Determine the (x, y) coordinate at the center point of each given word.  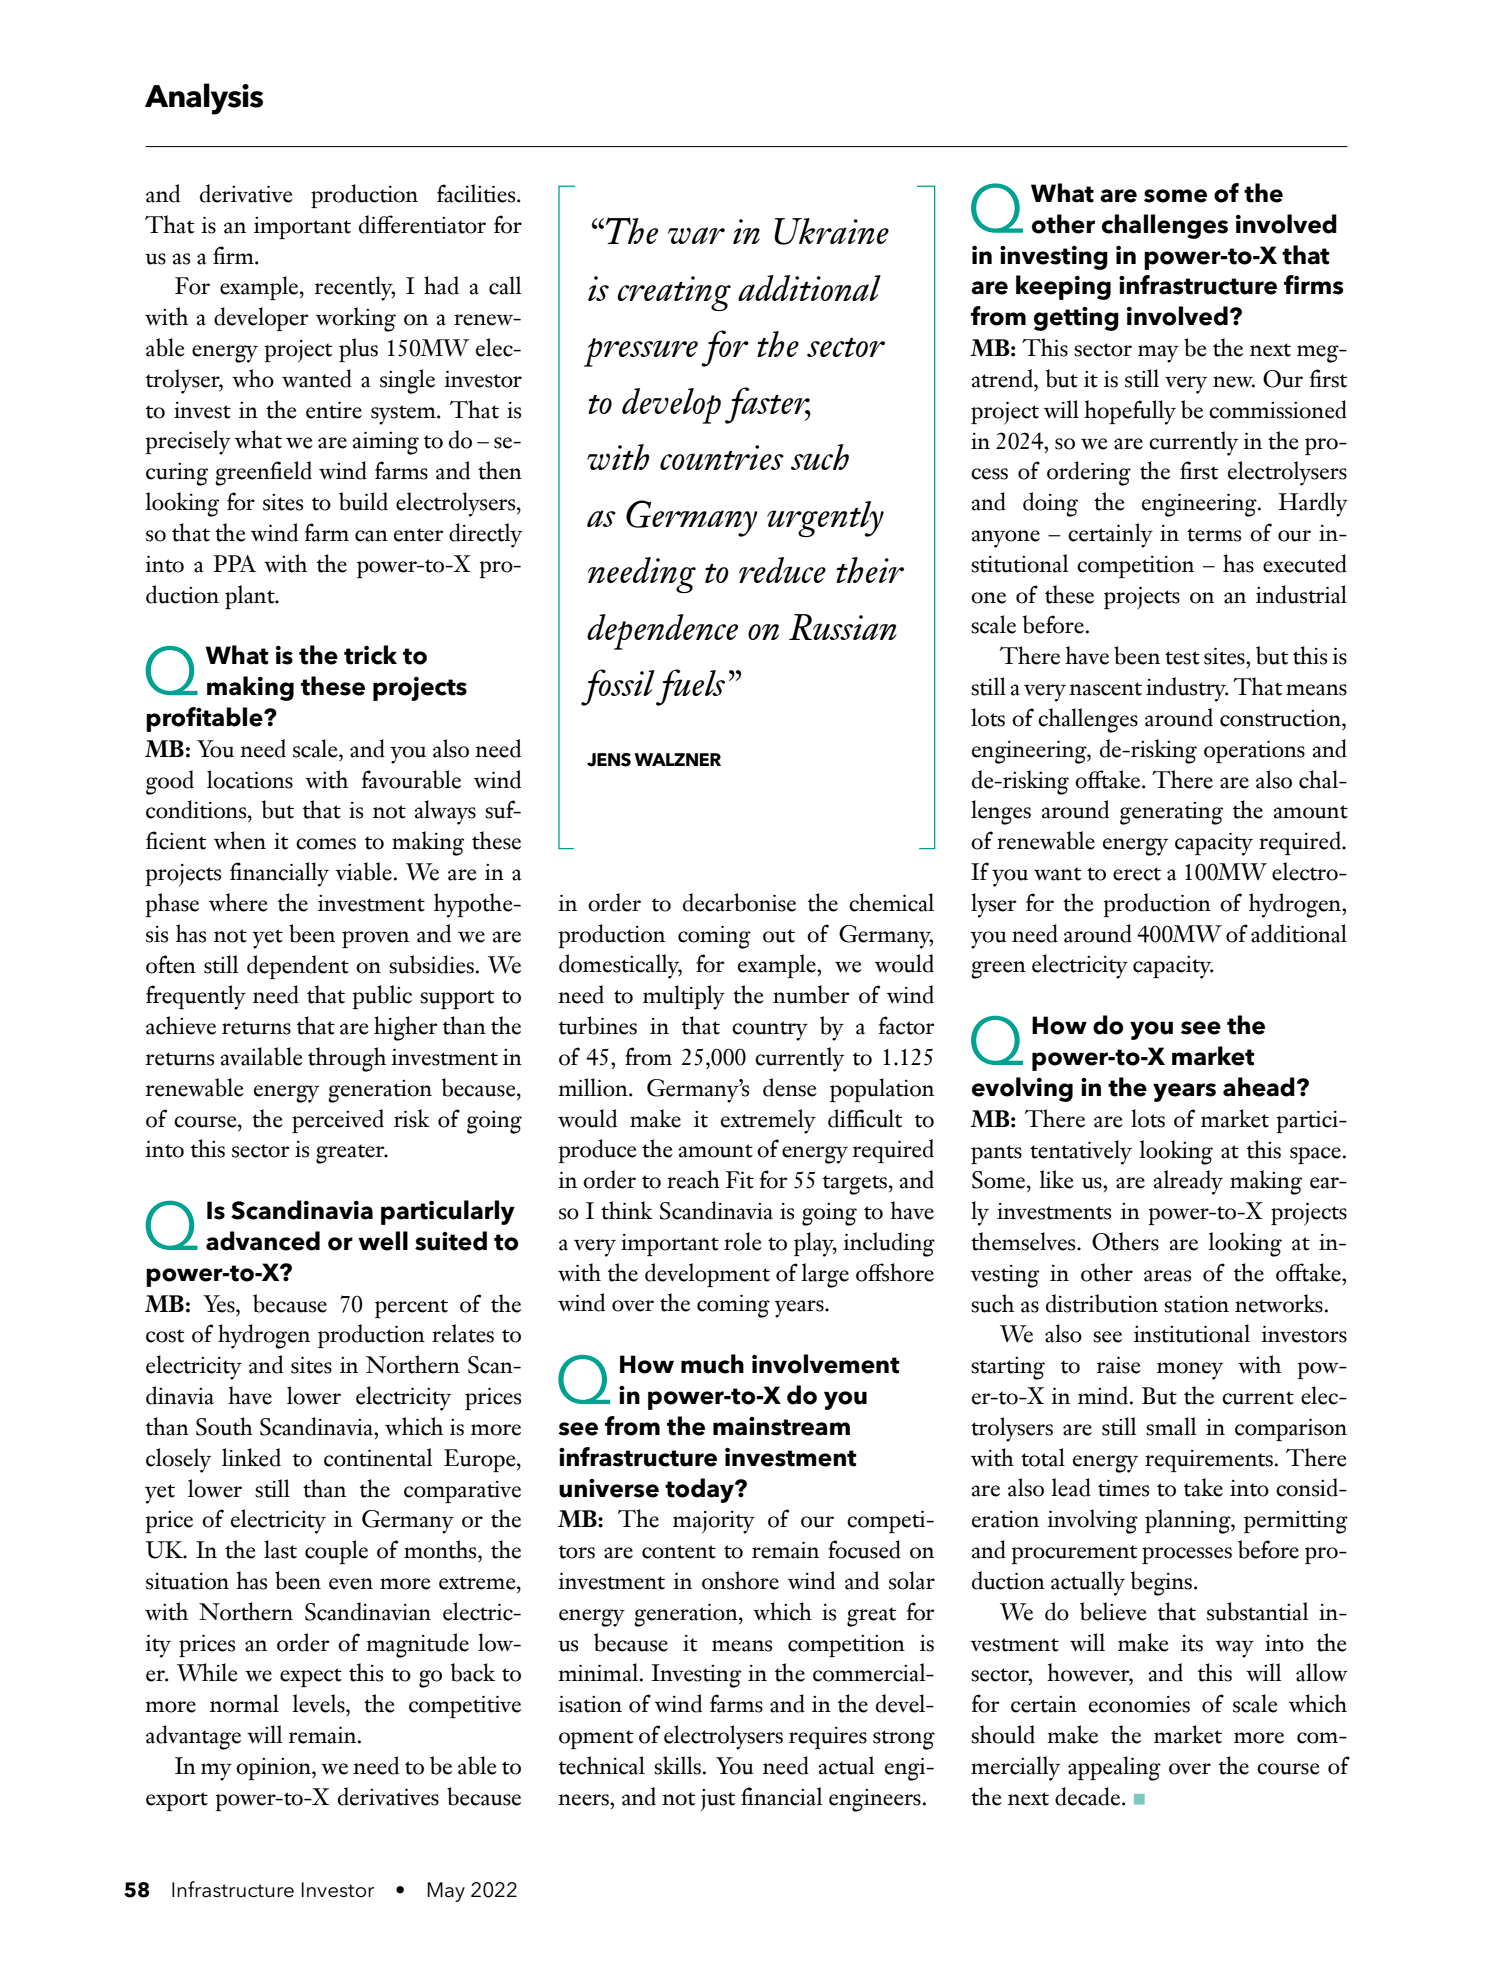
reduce (782, 570)
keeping (1063, 287)
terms (1214, 535)
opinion (274, 1769)
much (712, 1364)
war (696, 235)
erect (1137, 874)
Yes (220, 1304)
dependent (298, 967)
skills (677, 1765)
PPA (234, 563)
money (1190, 1371)
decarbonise (739, 902)
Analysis (204, 99)
